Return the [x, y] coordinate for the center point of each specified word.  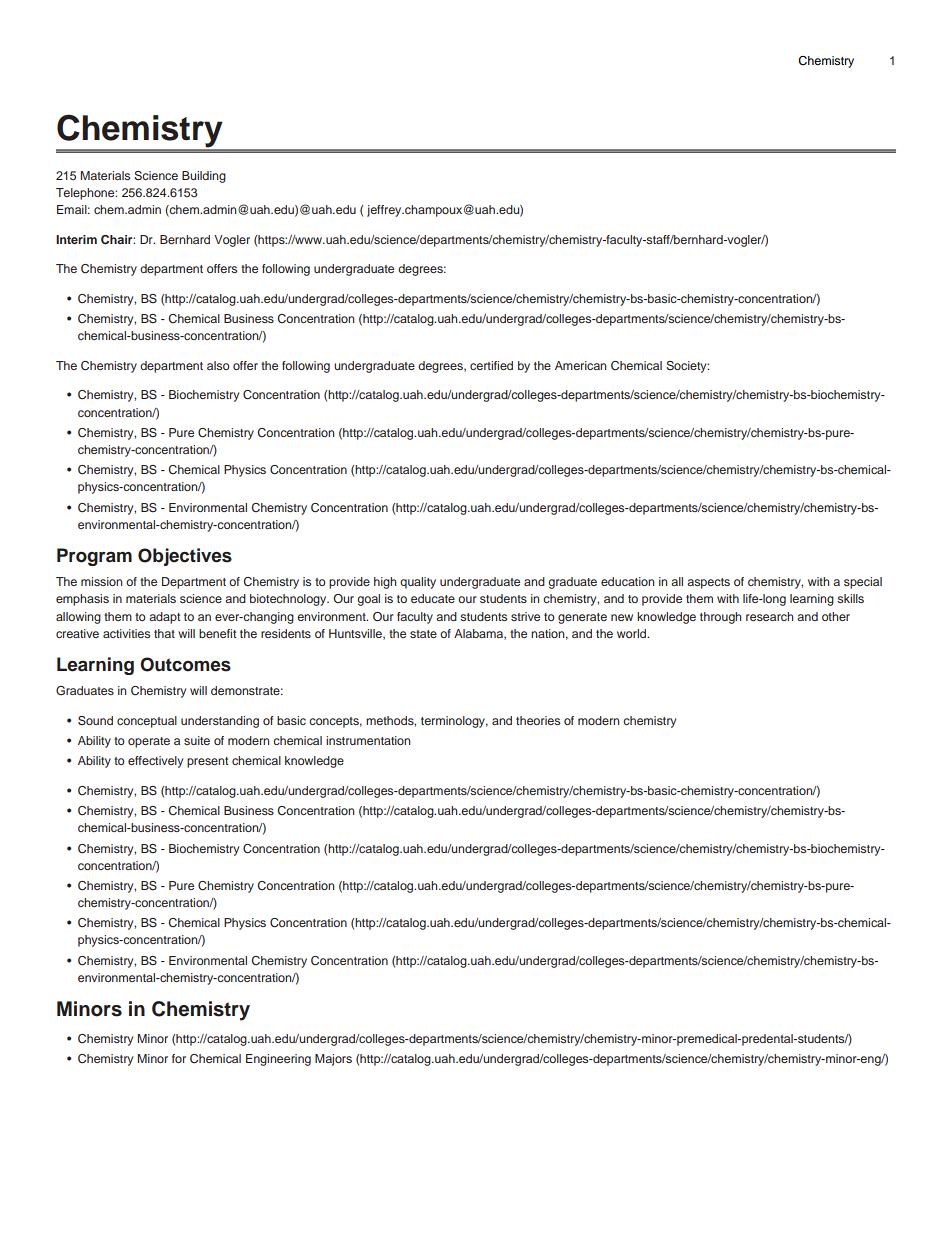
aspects [708, 583]
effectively [155, 762]
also [218, 365]
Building [204, 177]
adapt [165, 618]
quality [418, 583]
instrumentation [368, 740]
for [179, 1058]
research [769, 616]
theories [538, 720]
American [580, 365]
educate [433, 598]
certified [491, 365]
